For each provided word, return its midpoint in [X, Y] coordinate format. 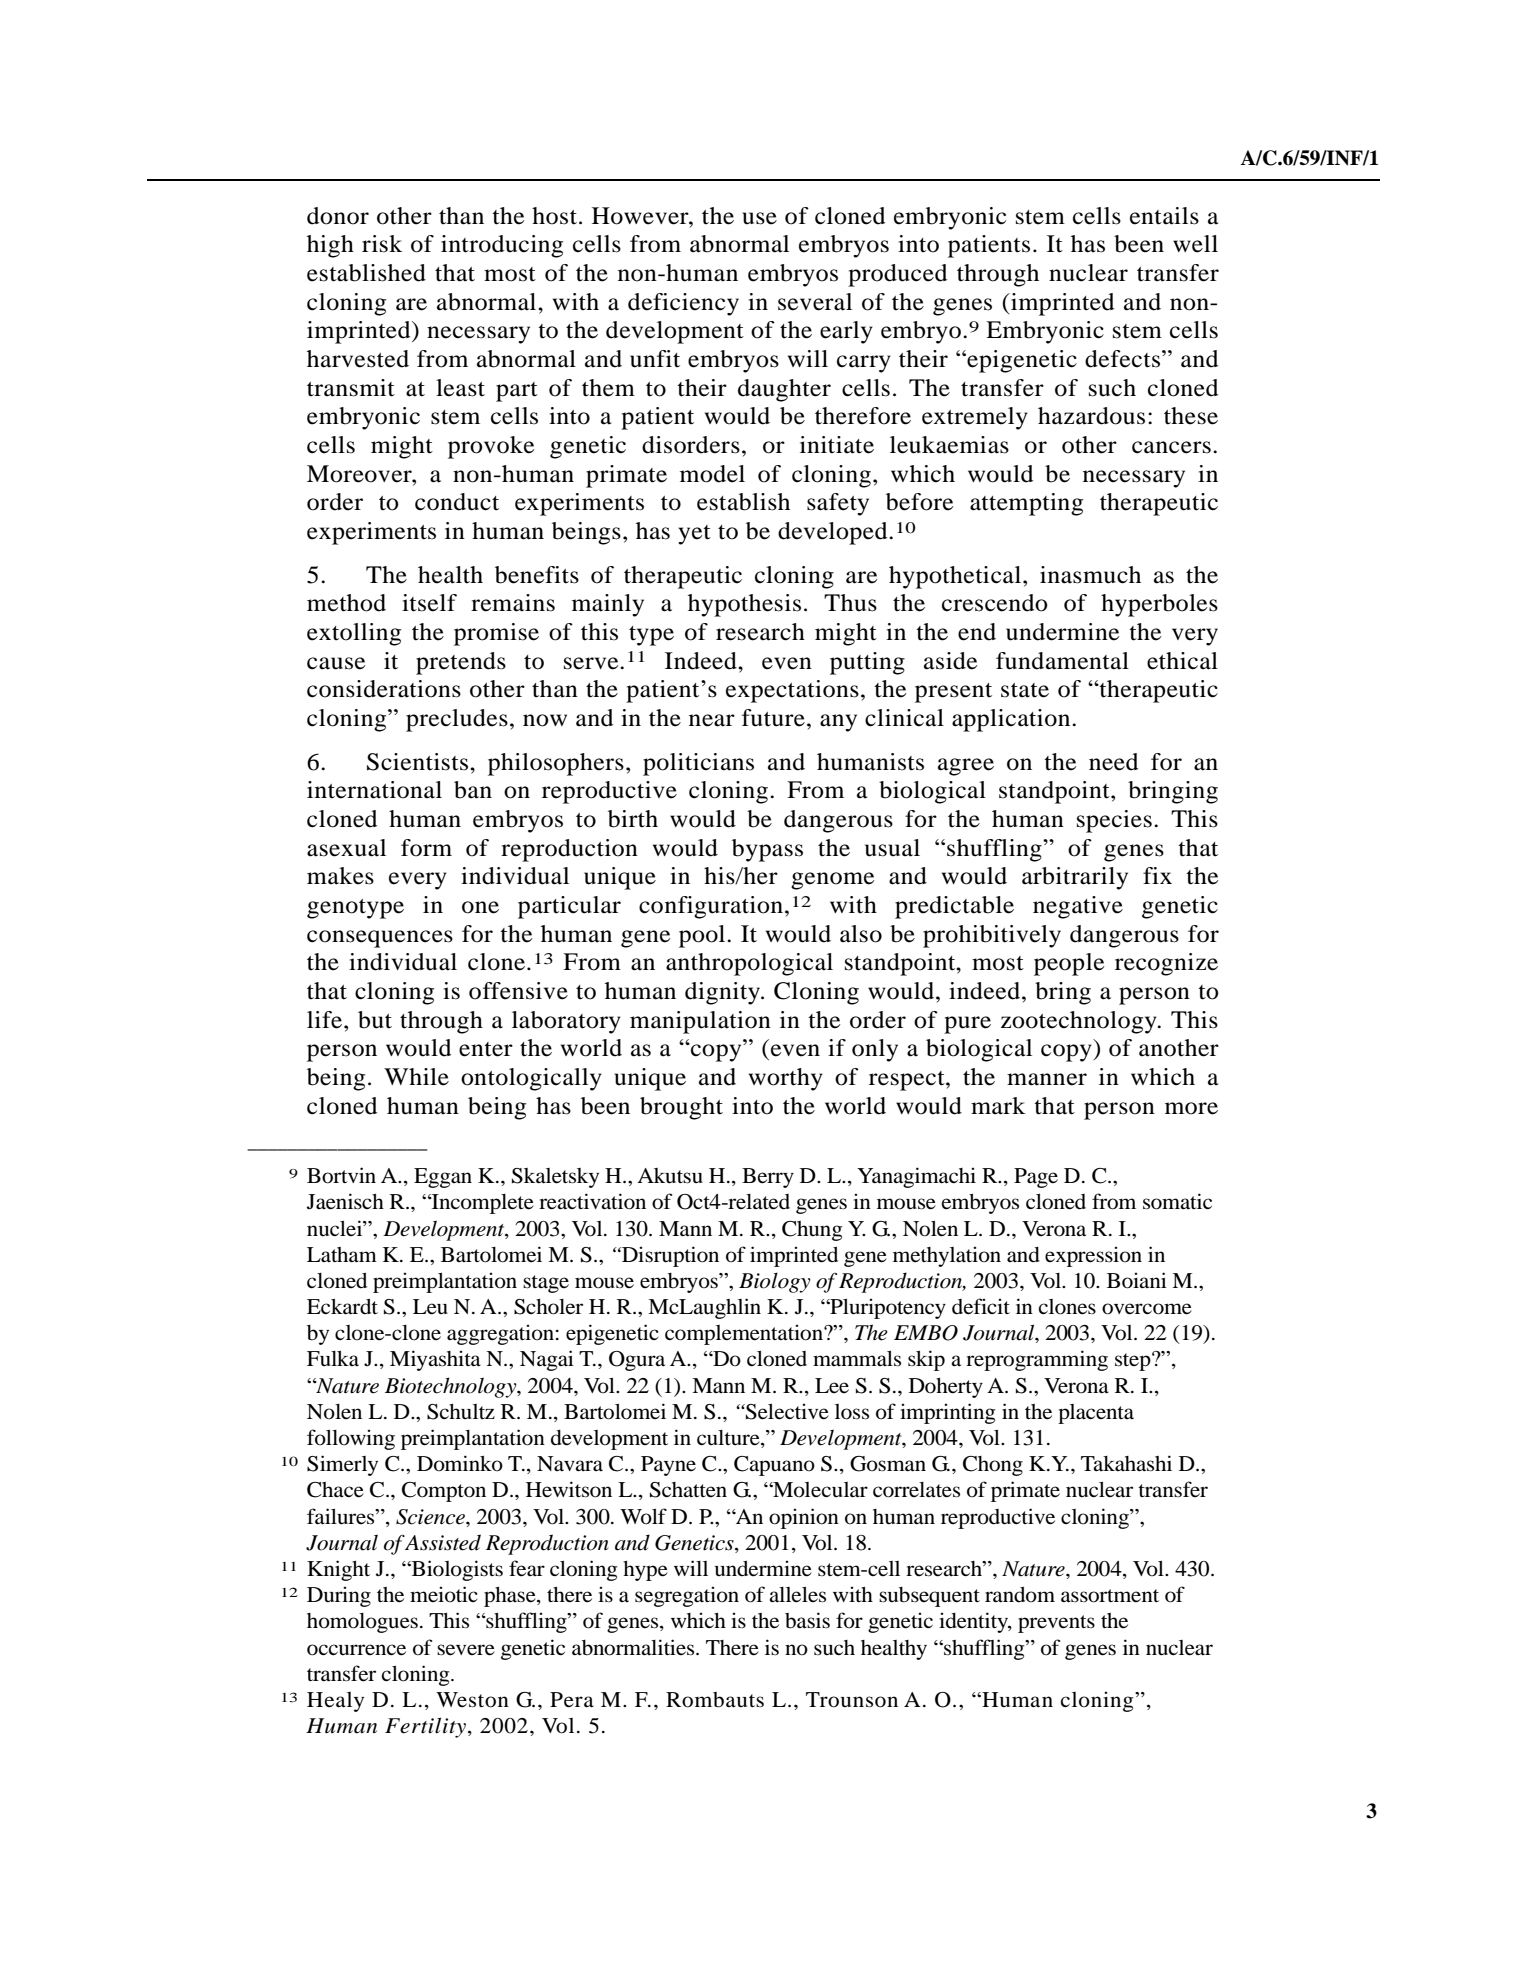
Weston [472, 1700]
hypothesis [744, 605]
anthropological [749, 964]
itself [429, 603]
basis [807, 1620]
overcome [1147, 1309]
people [1069, 964]
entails [1164, 216]
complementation [745, 1334]
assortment [1110, 1596]
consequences [380, 939]
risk [382, 244]
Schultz [461, 1412]
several [815, 302]
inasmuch [1090, 575]
